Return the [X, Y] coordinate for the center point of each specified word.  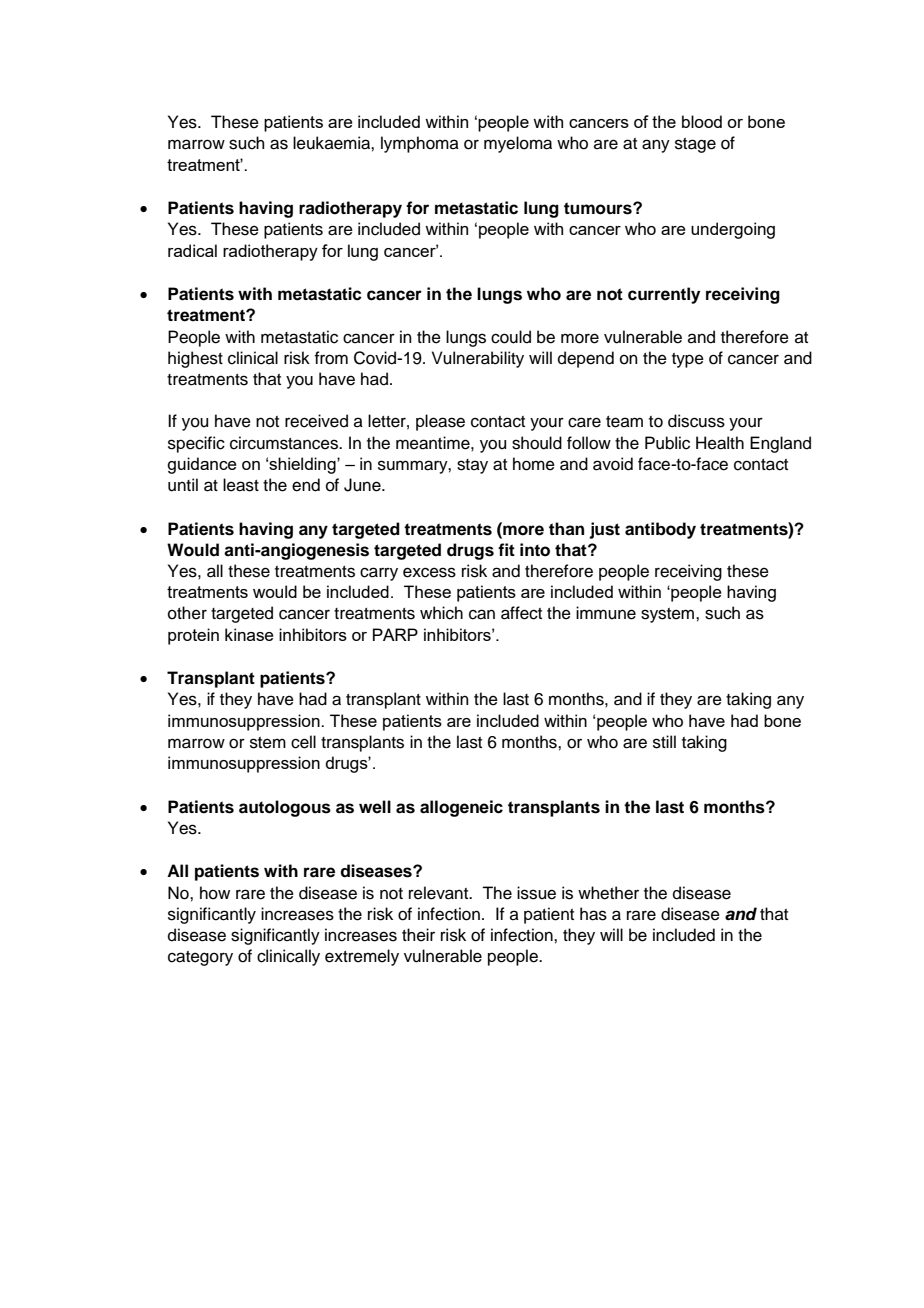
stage [695, 145]
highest [195, 359]
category [200, 958]
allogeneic [461, 808]
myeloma [518, 144]
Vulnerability [478, 359]
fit [506, 549]
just [604, 530]
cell [303, 742]
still [664, 742]
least [241, 485]
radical [192, 250]
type [688, 360]
